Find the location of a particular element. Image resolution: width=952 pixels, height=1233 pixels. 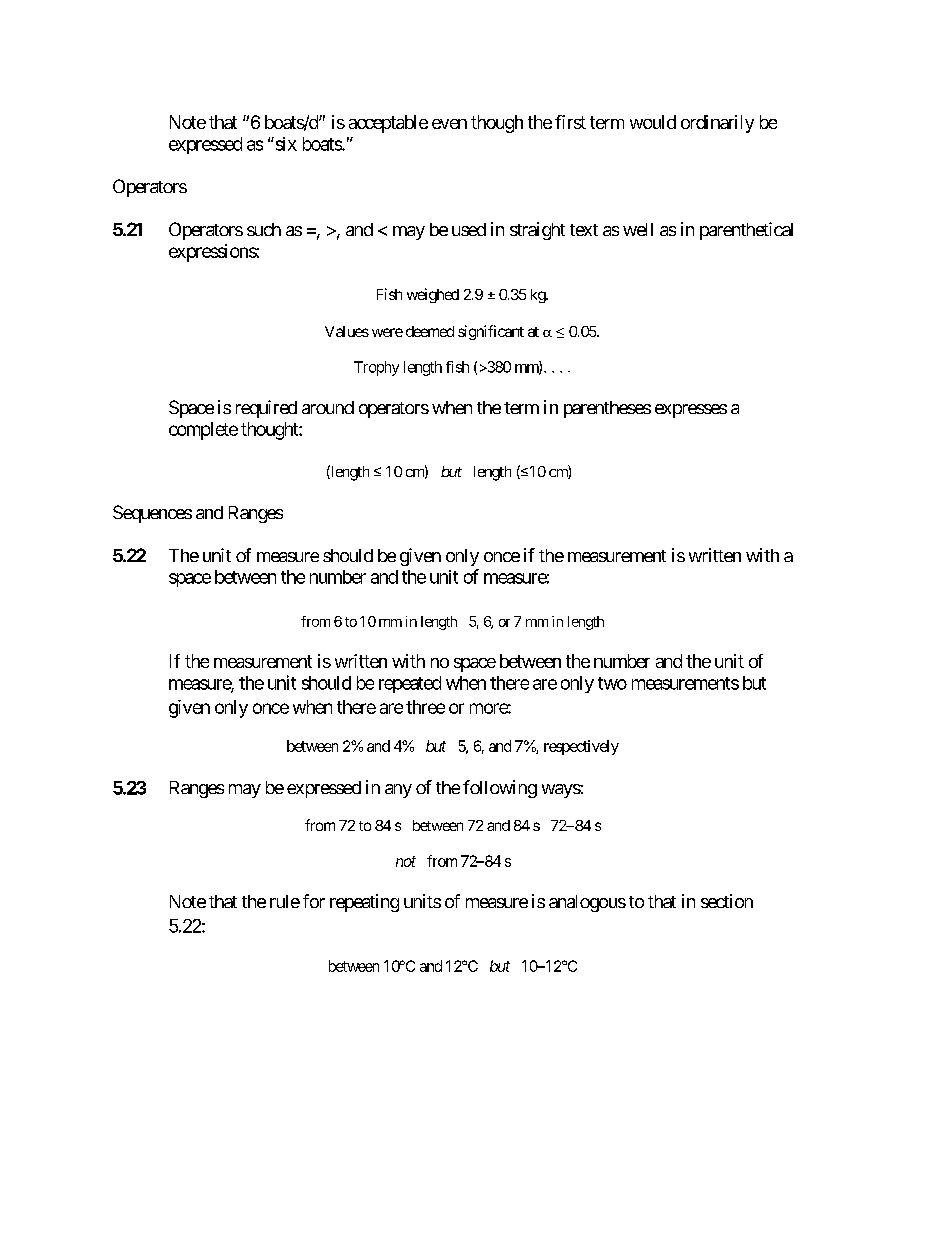

ordinarily is located at coordinates (717, 124).
